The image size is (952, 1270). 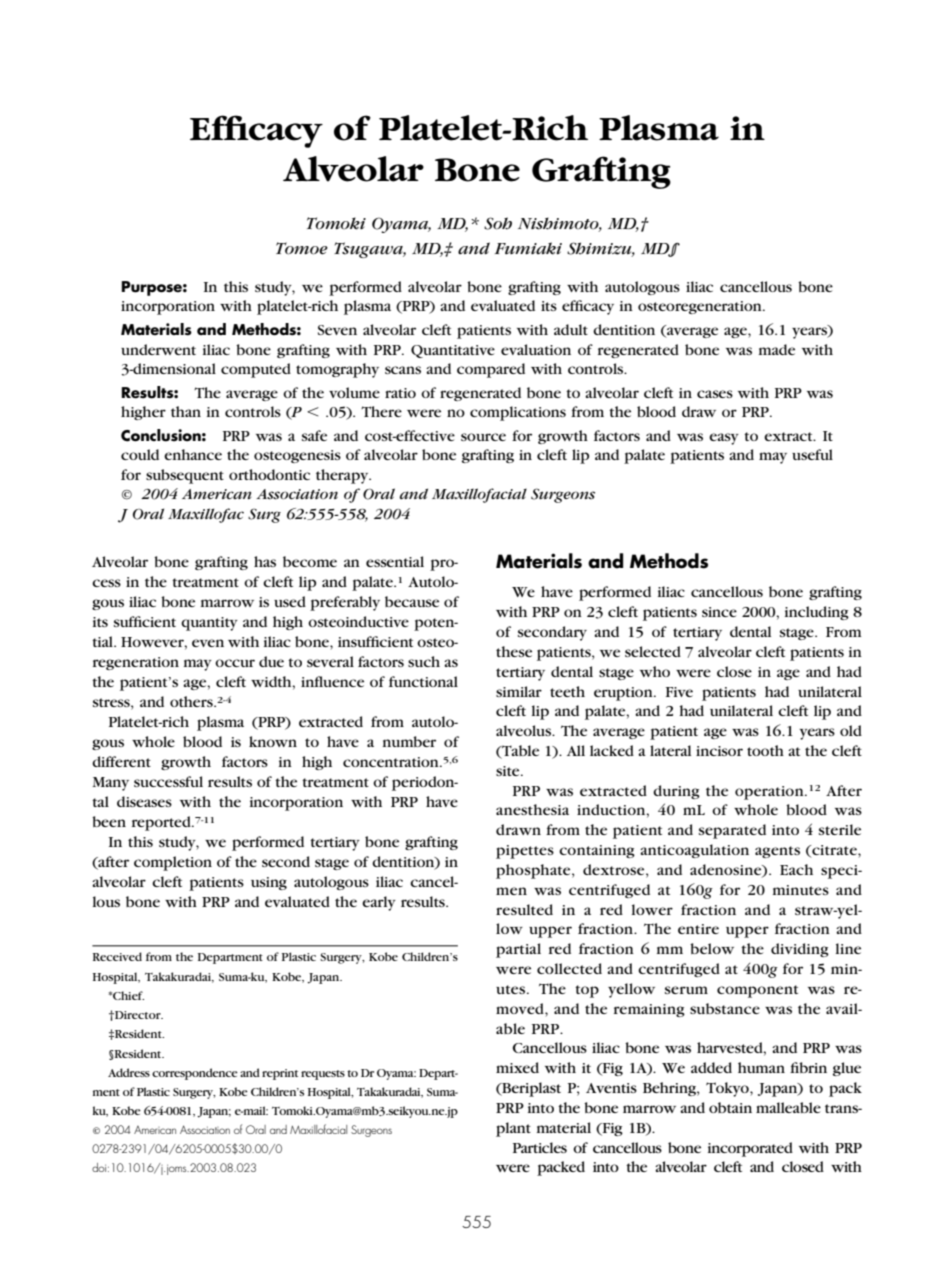 I want to click on Each, so click(x=796, y=869).
